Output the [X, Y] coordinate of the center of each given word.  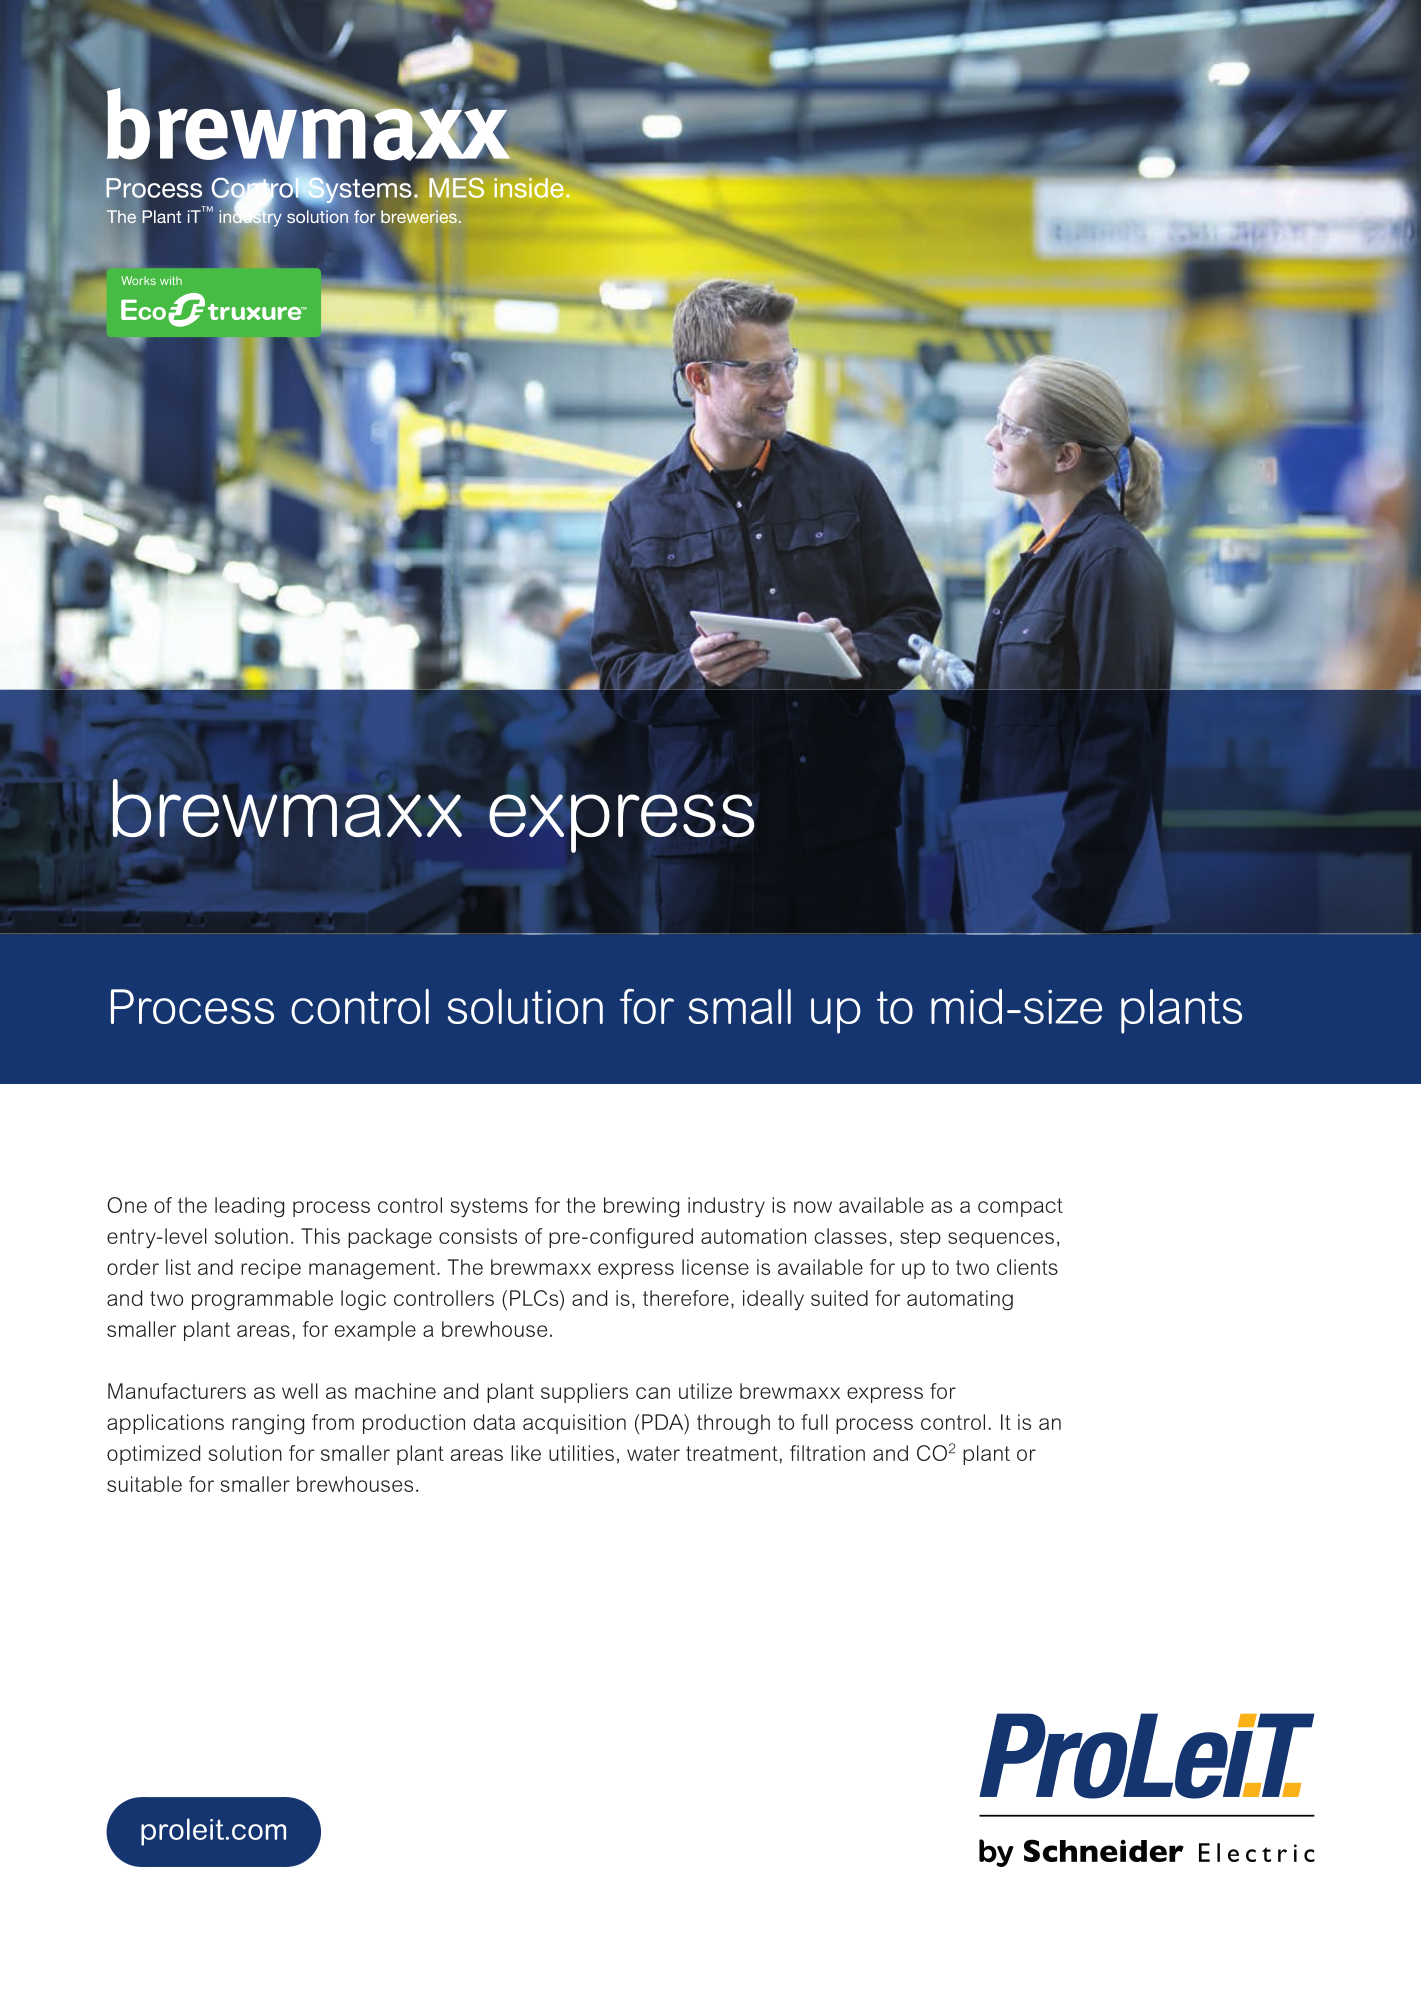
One [127, 1205]
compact [1020, 1207]
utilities [581, 1453]
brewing [641, 1207]
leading [249, 1207]
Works [138, 280]
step [920, 1238]
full [814, 1422]
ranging [268, 1424]
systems [489, 1207]
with [171, 280]
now [813, 1207]
